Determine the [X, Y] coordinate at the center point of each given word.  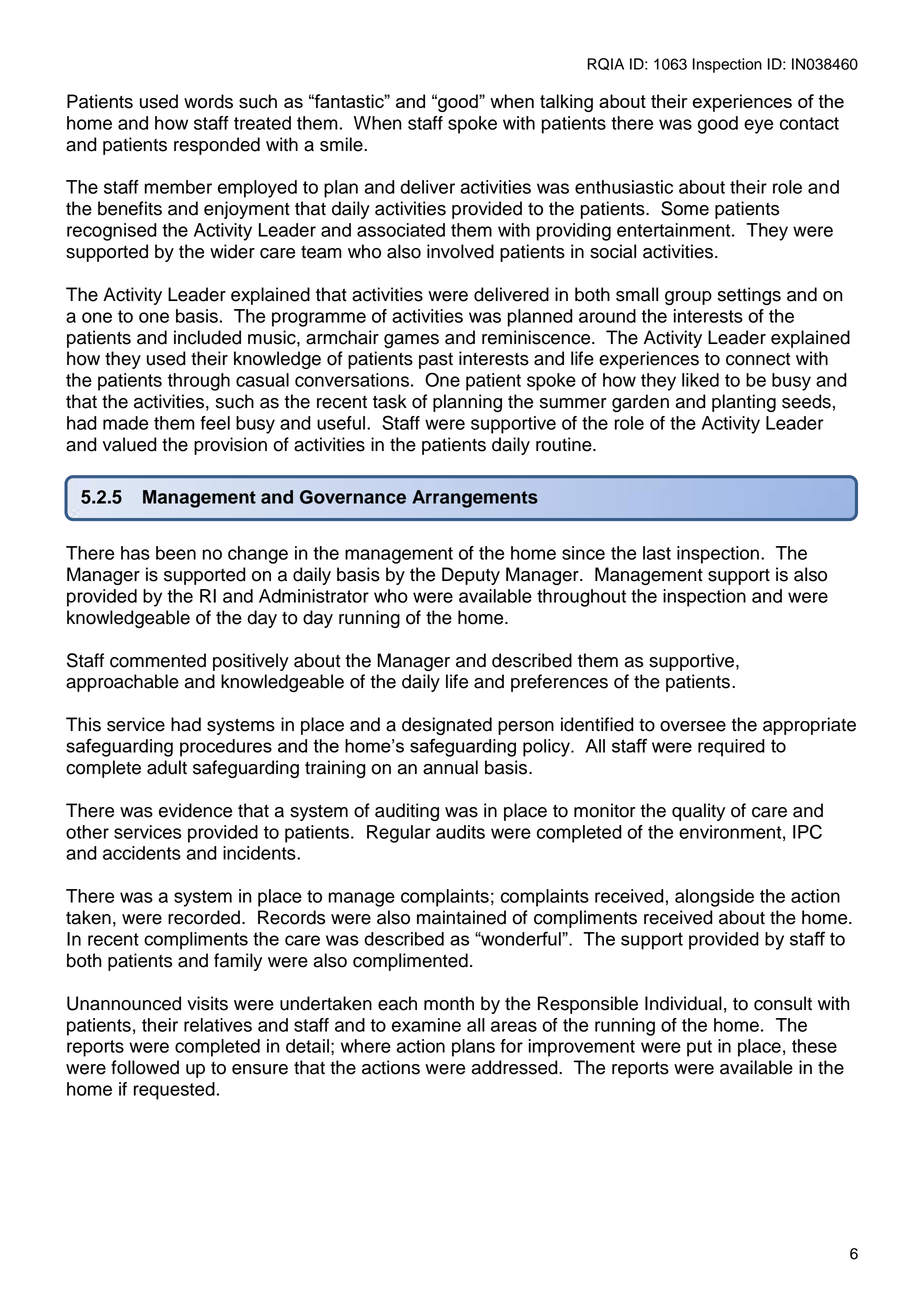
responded [217, 146]
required [731, 748]
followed [145, 1067]
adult [167, 767]
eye [758, 126]
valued [130, 444]
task [390, 401]
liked [700, 380]
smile [342, 144]
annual [450, 767]
